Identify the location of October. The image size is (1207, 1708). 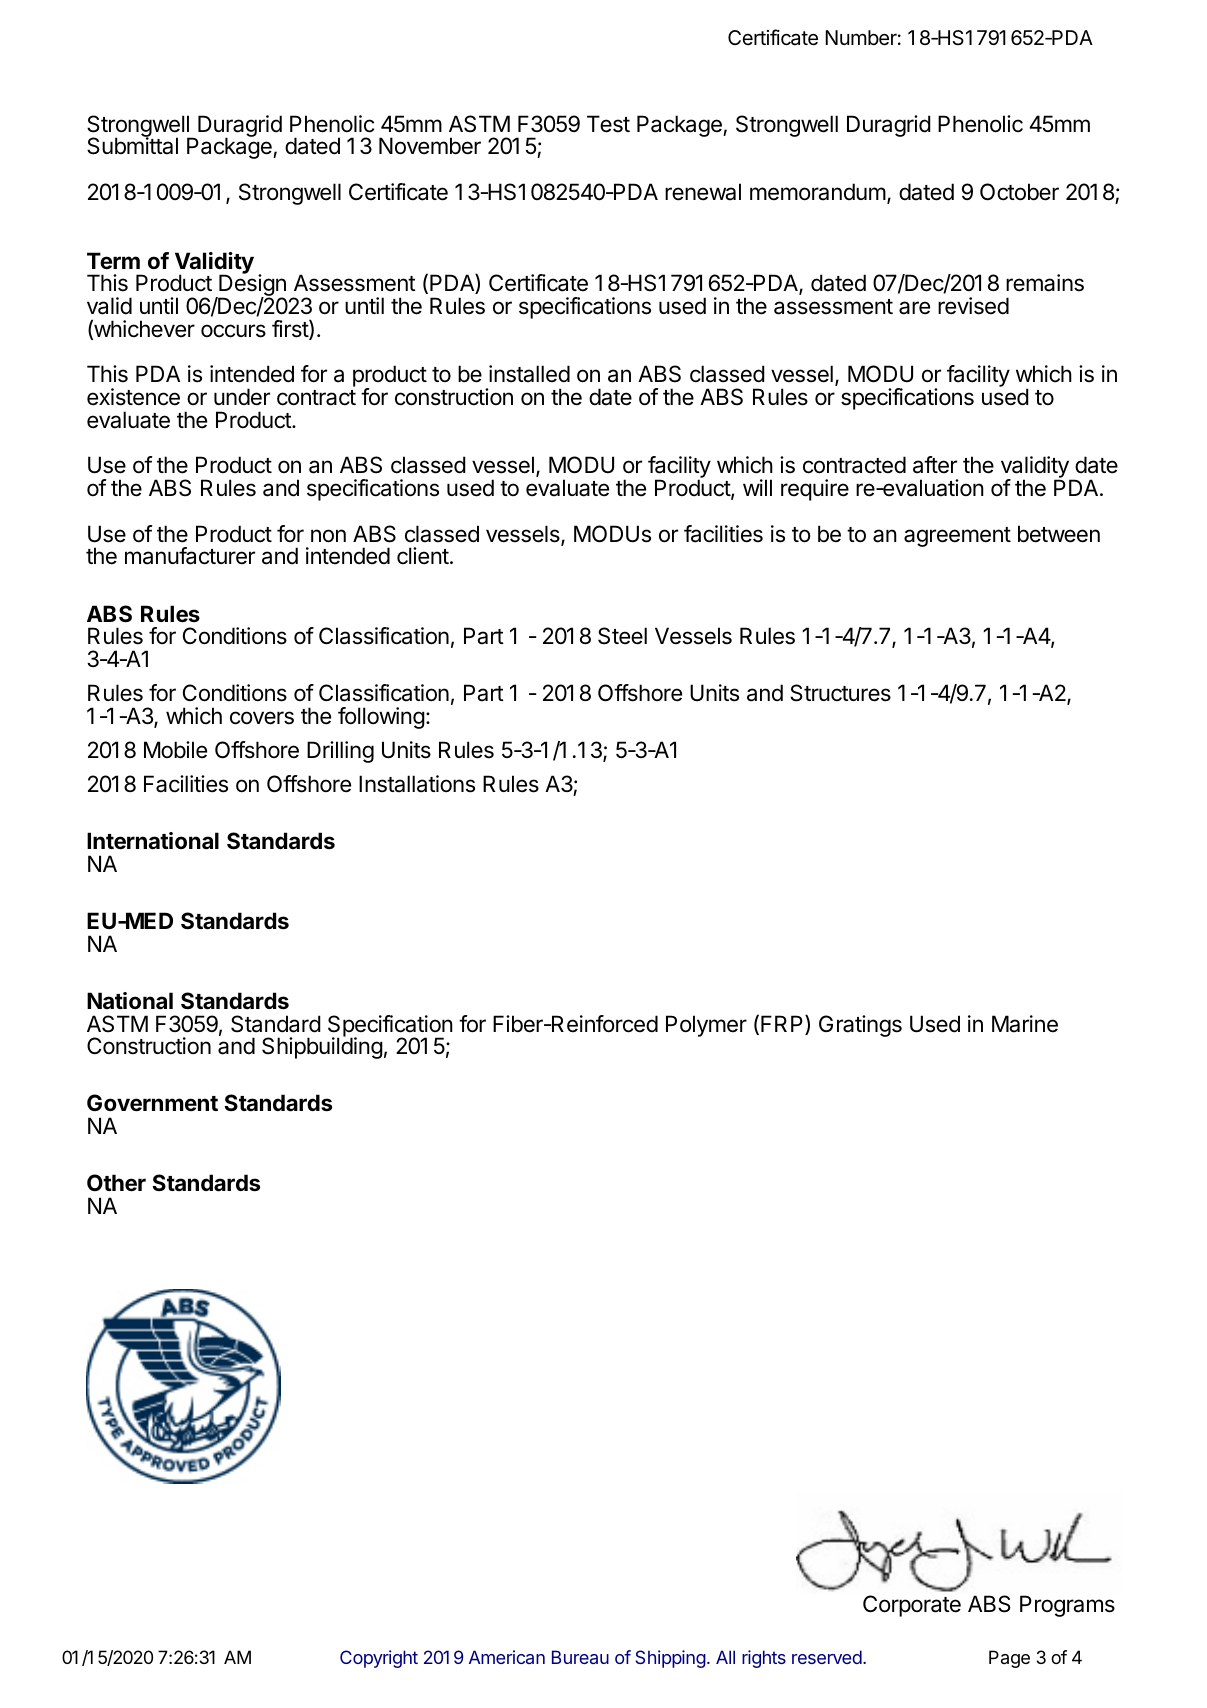
(1019, 192).
